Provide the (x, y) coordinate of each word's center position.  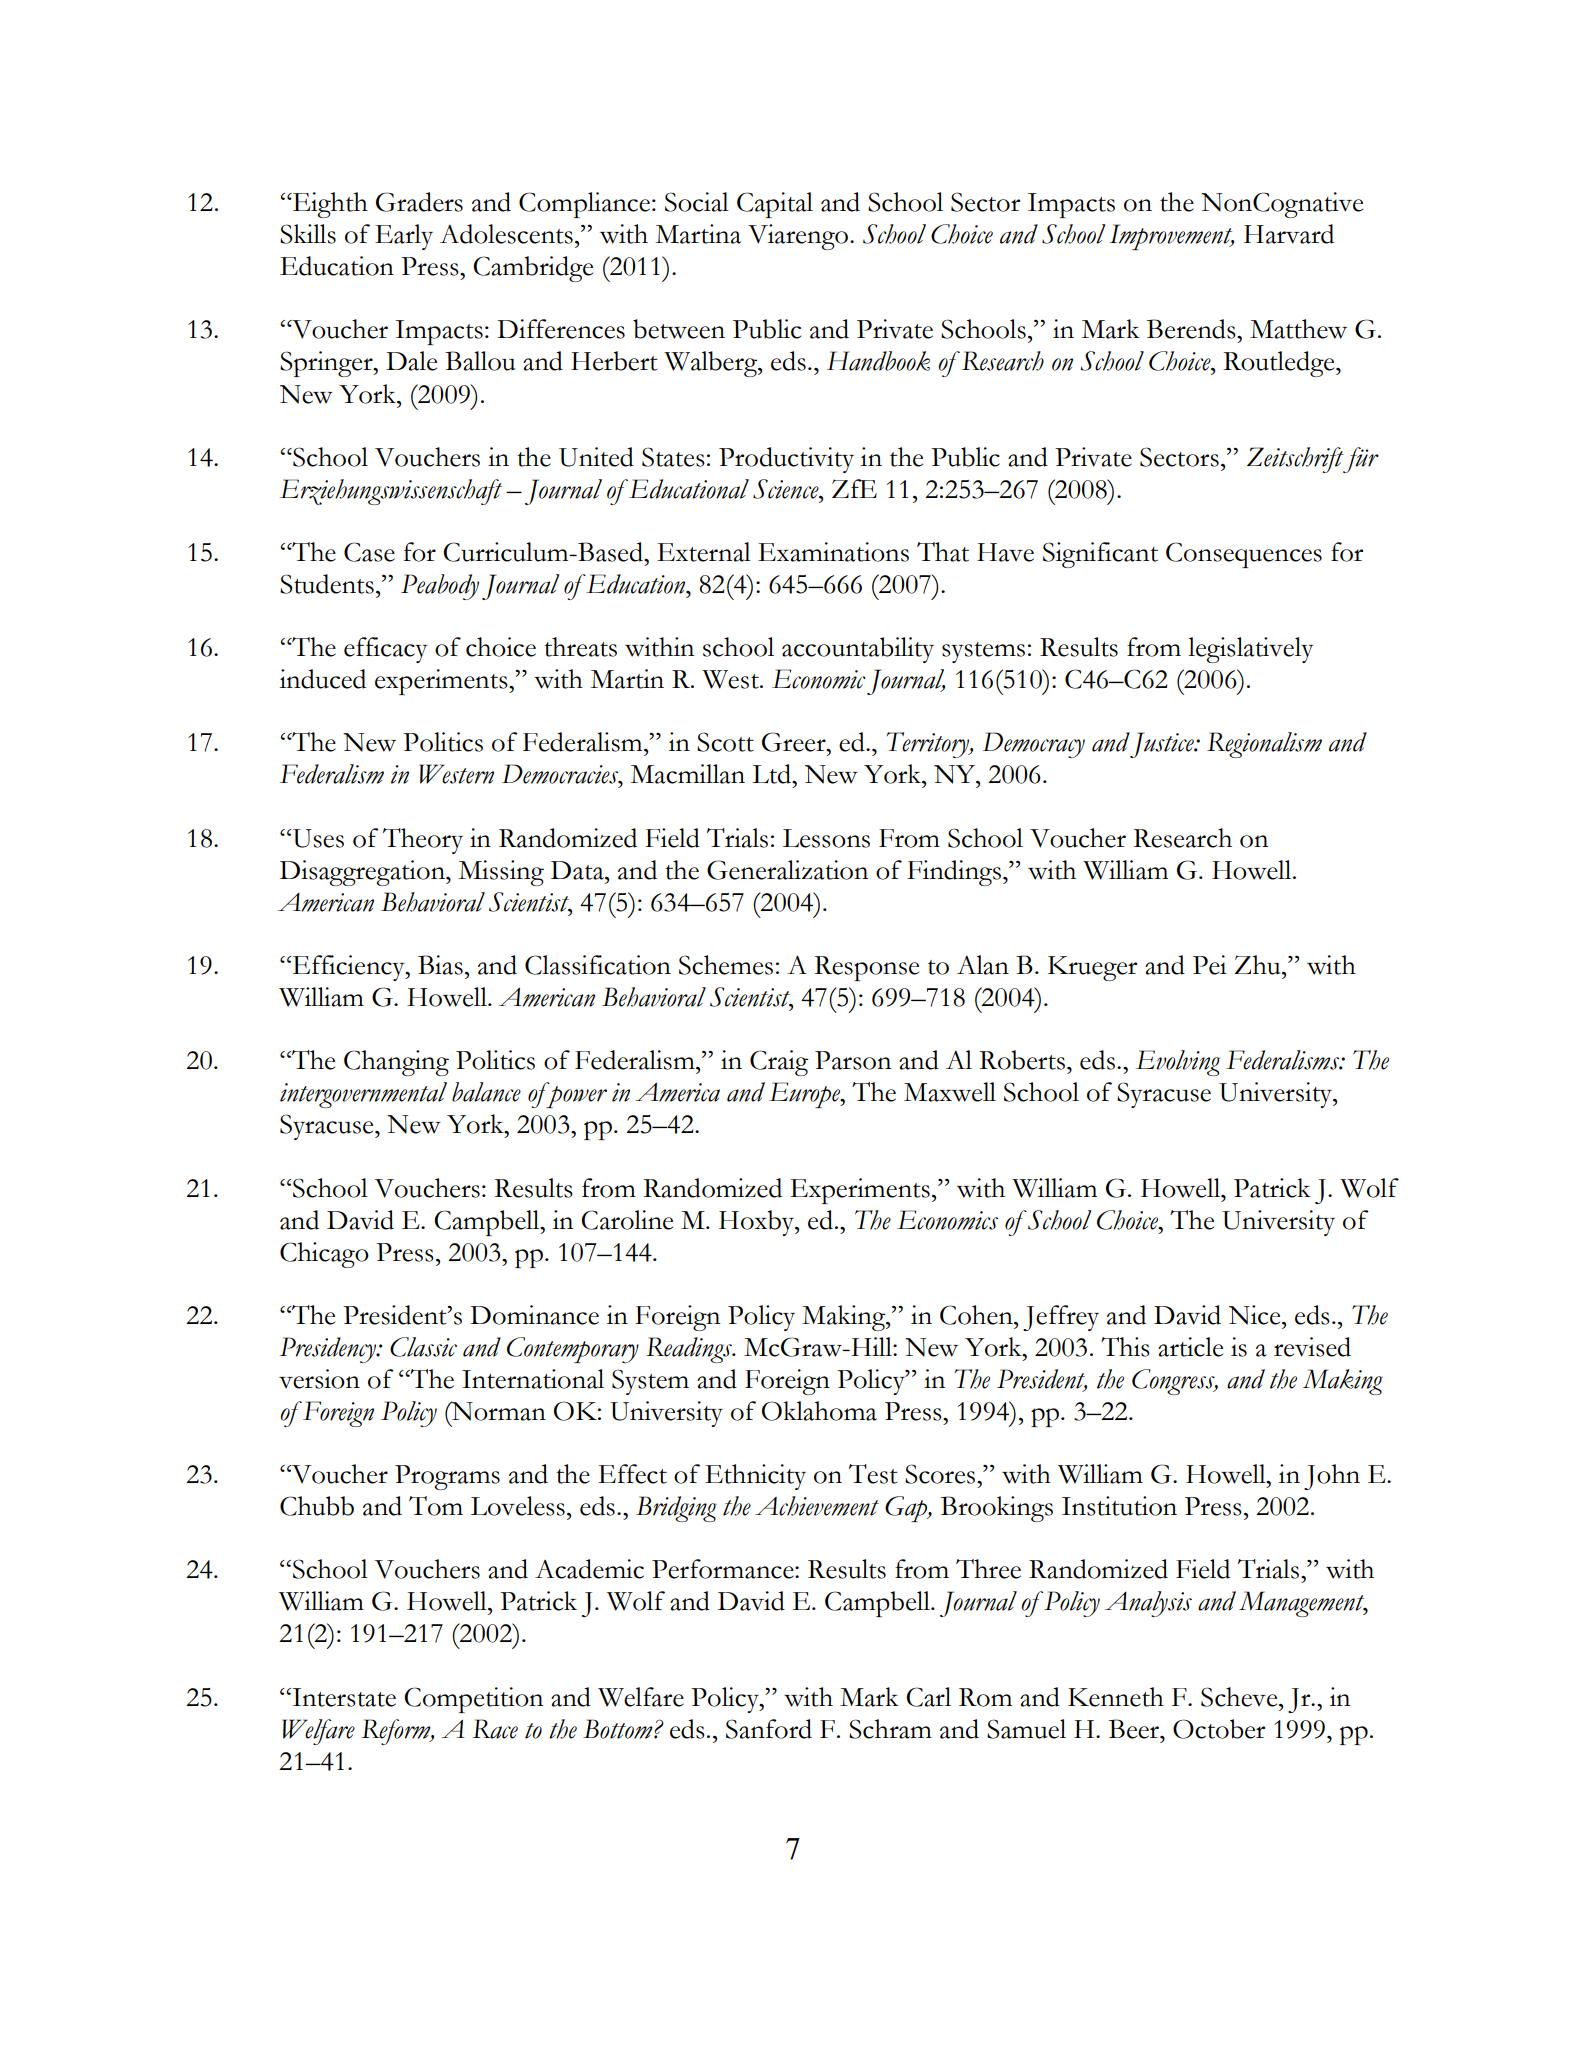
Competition (473, 1700)
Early (404, 237)
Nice (1256, 1315)
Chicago (324, 1255)
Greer (795, 742)
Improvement (1172, 237)
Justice (1163, 745)
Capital (775, 205)
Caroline (627, 1220)
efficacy (386, 650)
